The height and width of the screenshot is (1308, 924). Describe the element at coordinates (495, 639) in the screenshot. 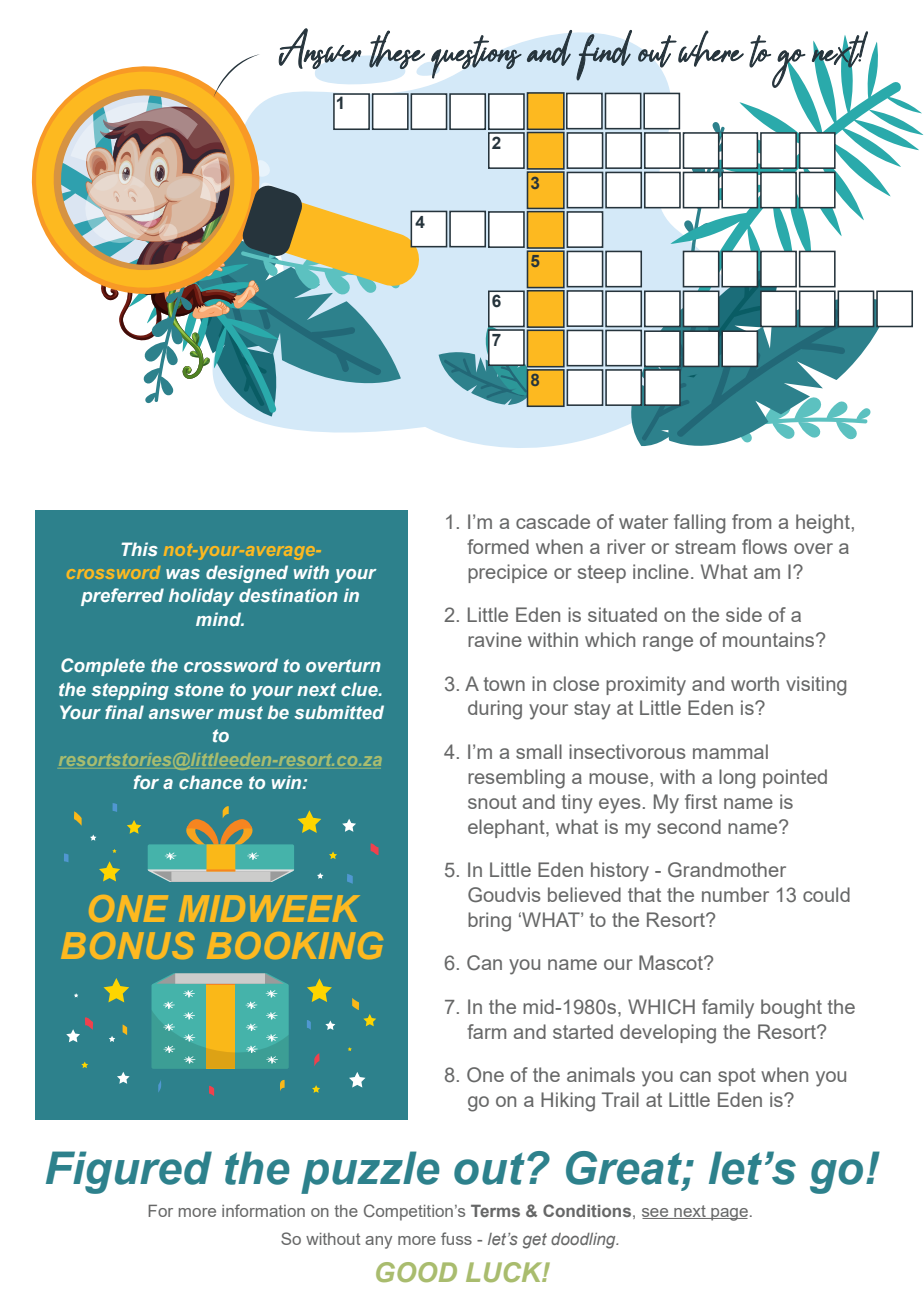

I see `ravine` at that location.
